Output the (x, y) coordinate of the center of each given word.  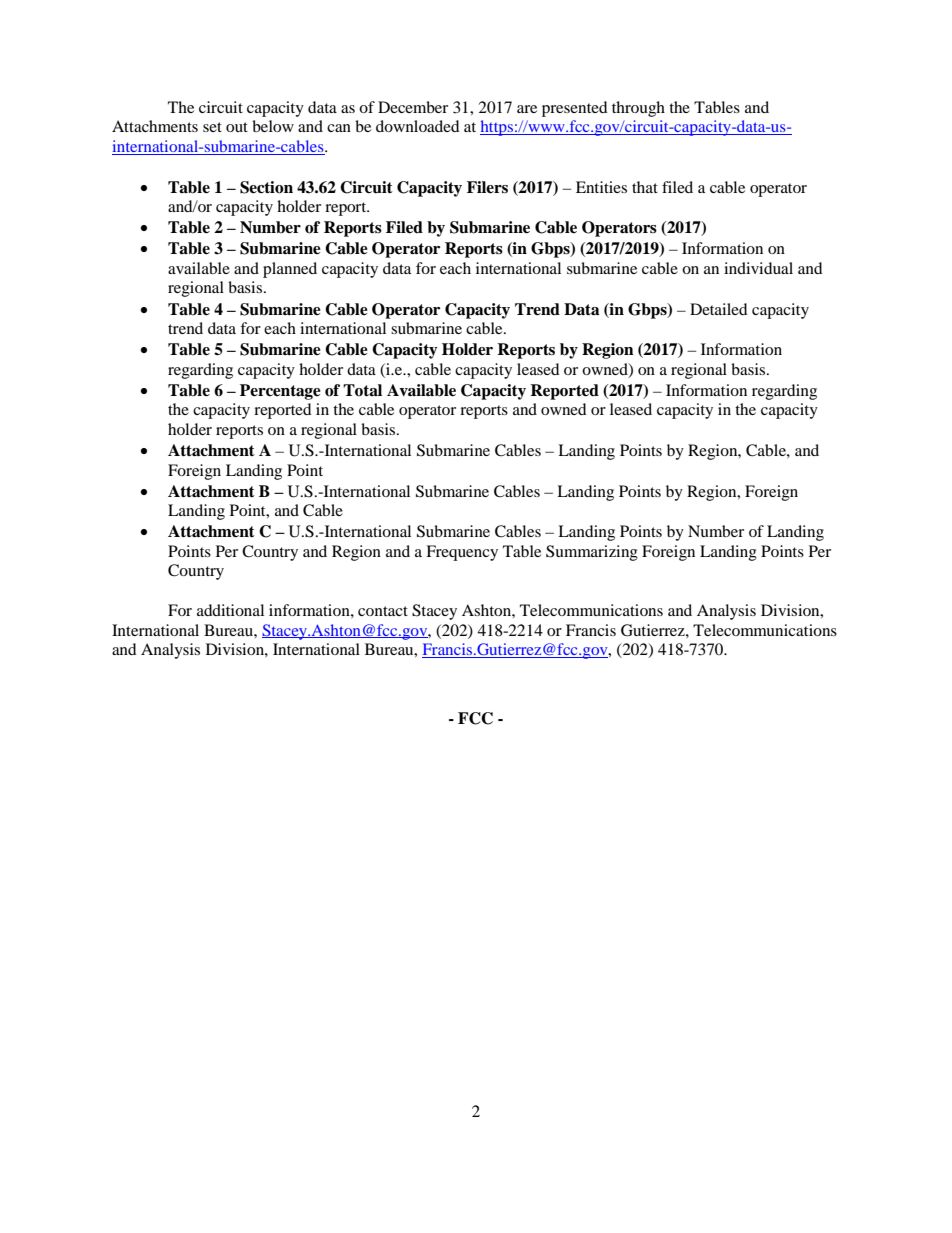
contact (383, 611)
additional (230, 610)
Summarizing (592, 553)
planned (290, 270)
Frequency (462, 553)
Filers (487, 187)
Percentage (280, 392)
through (638, 109)
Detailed (719, 309)
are (527, 109)
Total (362, 390)
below (273, 126)
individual (758, 268)
